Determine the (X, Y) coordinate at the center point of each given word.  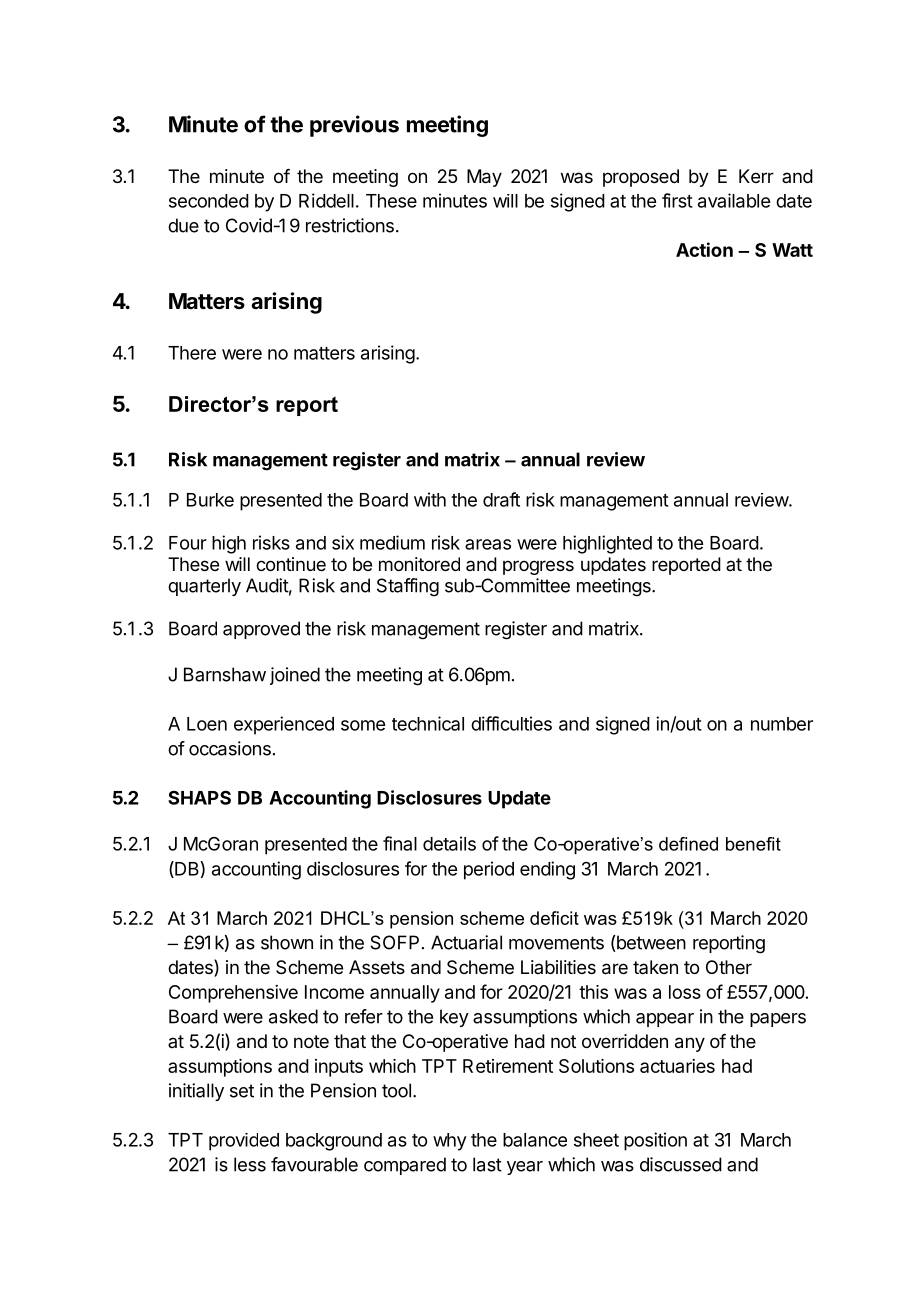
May (484, 178)
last (487, 1164)
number (782, 724)
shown (287, 942)
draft (501, 499)
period (489, 870)
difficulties (511, 723)
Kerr (756, 176)
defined (688, 844)
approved (261, 630)
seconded (209, 201)
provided (244, 1142)
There (192, 353)
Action (704, 249)
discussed (681, 1164)
